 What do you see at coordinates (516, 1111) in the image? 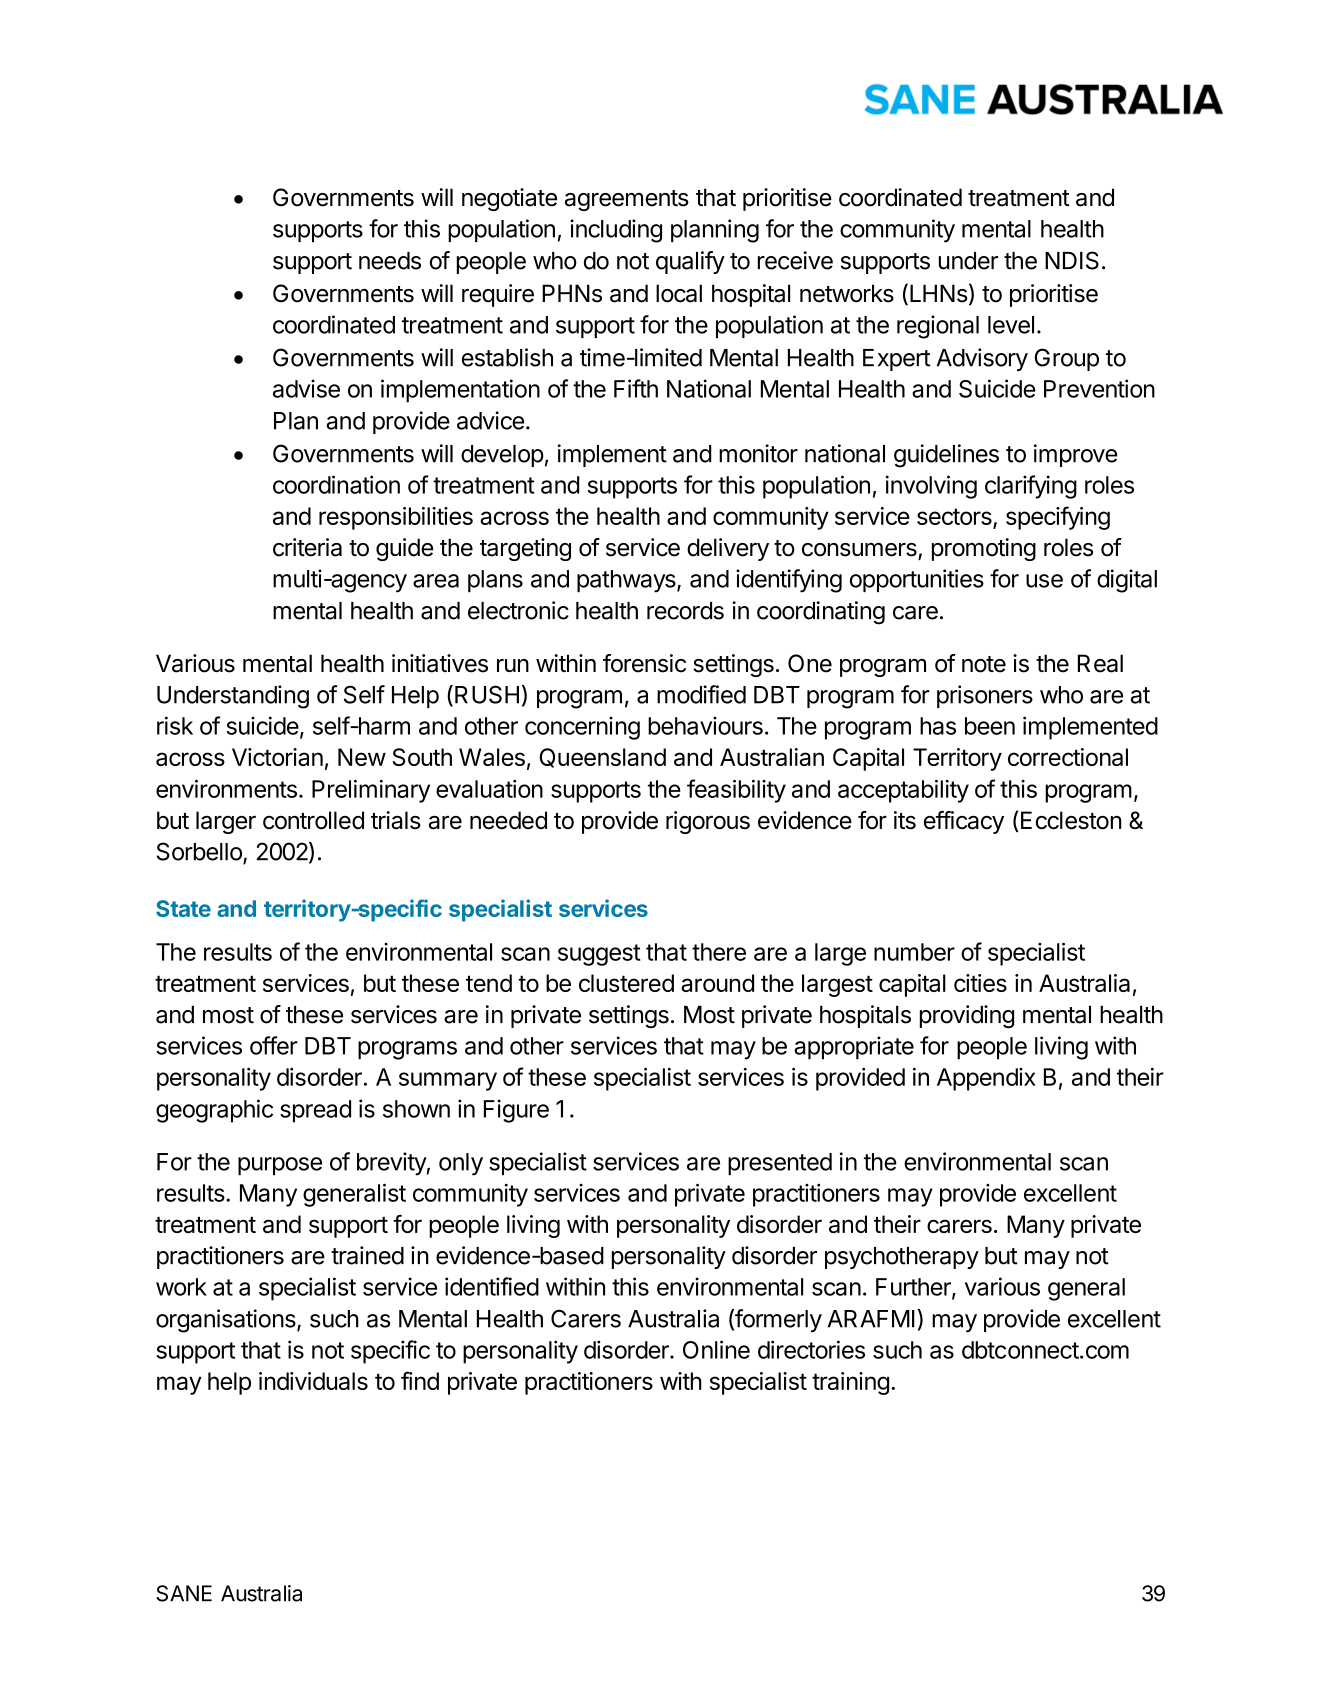
I see `Figure` at bounding box center [516, 1111].
